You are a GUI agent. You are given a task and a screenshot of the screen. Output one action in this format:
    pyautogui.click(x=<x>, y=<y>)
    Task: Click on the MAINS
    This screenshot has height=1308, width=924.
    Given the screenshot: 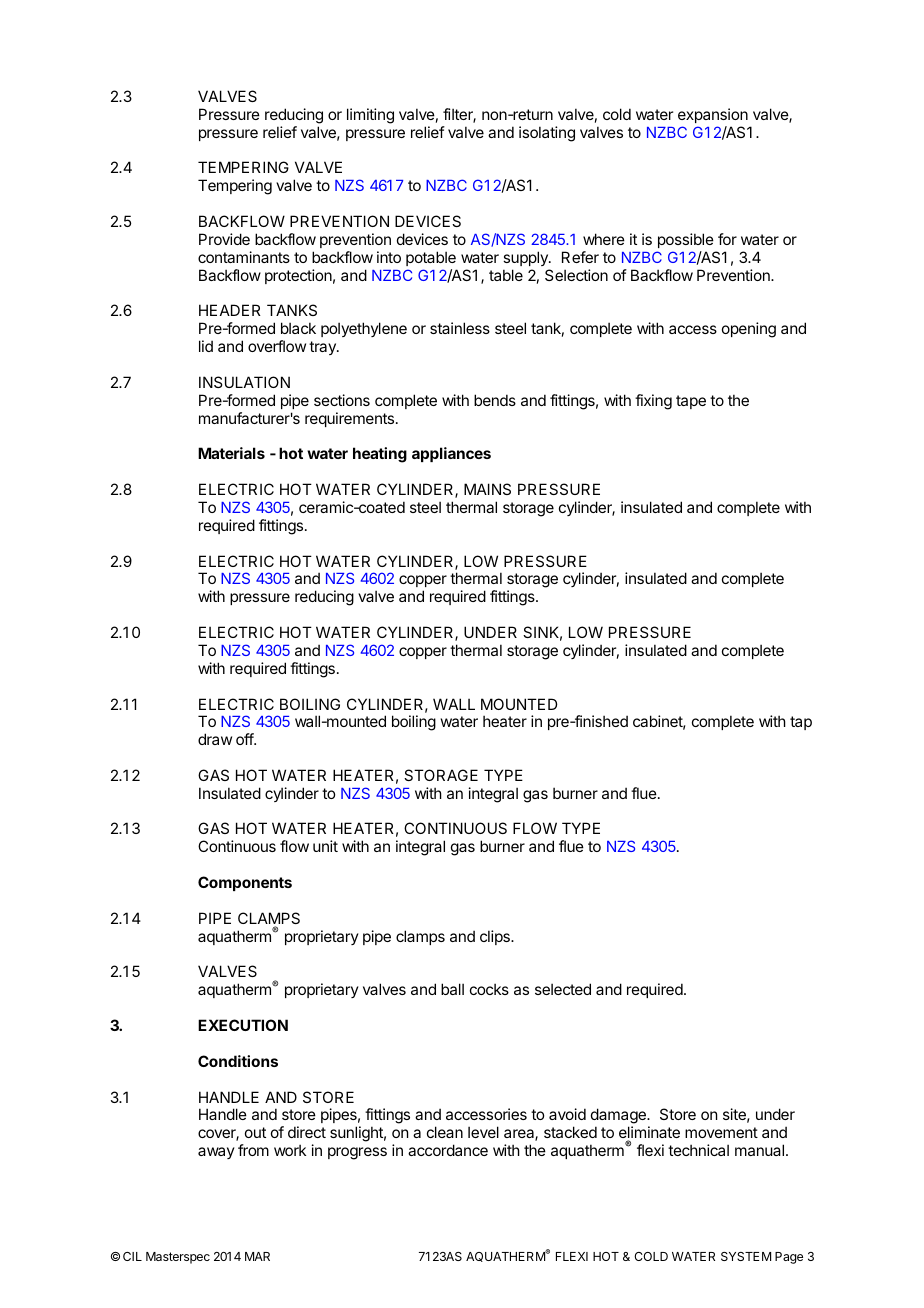 What is the action you would take?
    pyautogui.click(x=487, y=489)
